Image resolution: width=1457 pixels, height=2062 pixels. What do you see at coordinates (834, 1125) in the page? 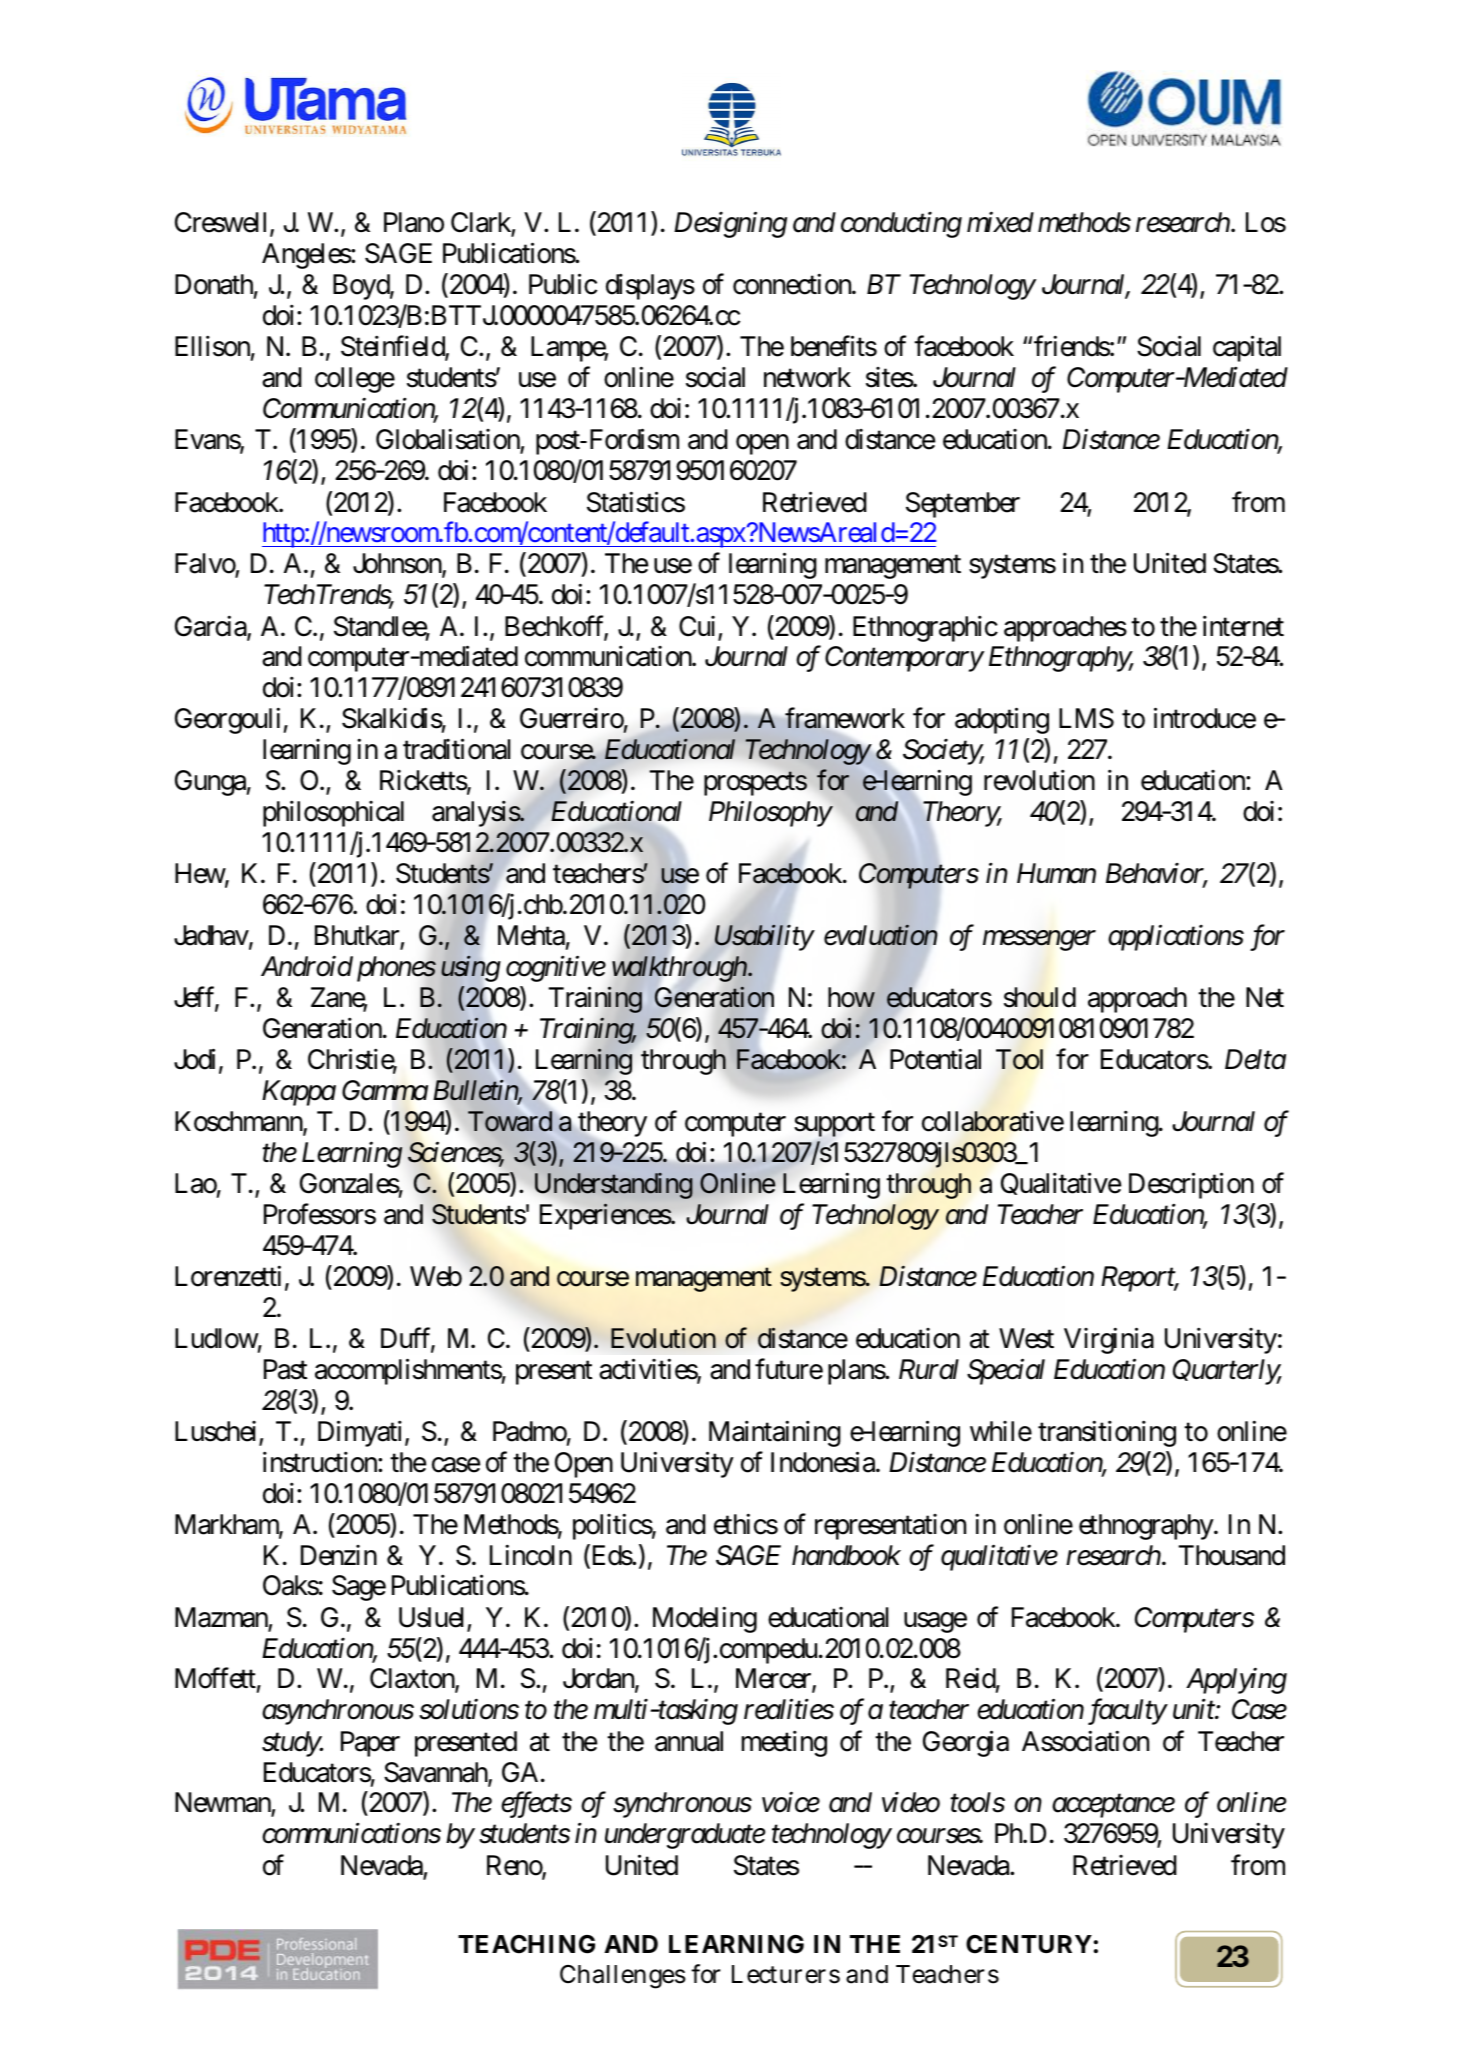
I see `support` at bounding box center [834, 1125].
